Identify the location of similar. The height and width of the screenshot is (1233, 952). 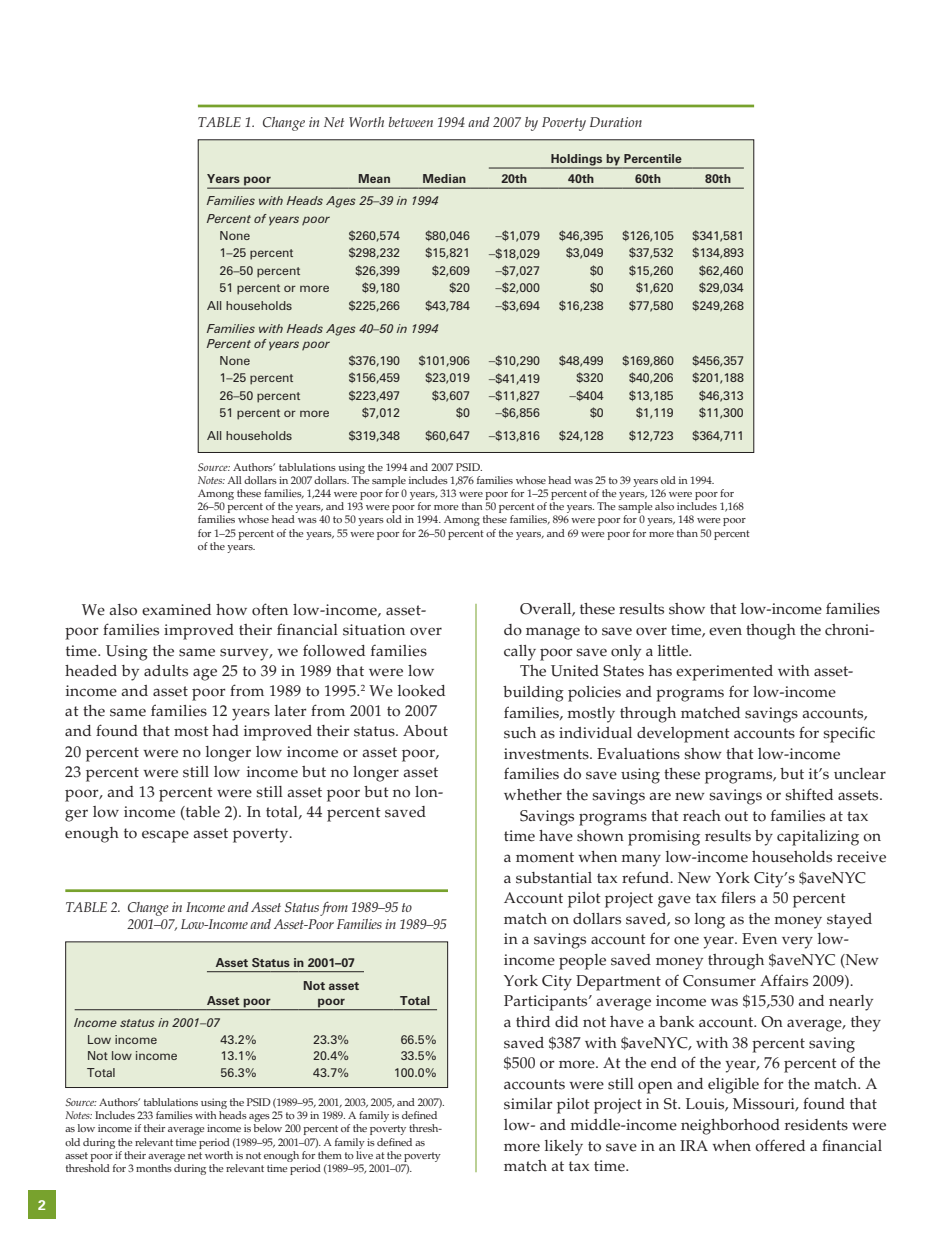
(528, 1104).
